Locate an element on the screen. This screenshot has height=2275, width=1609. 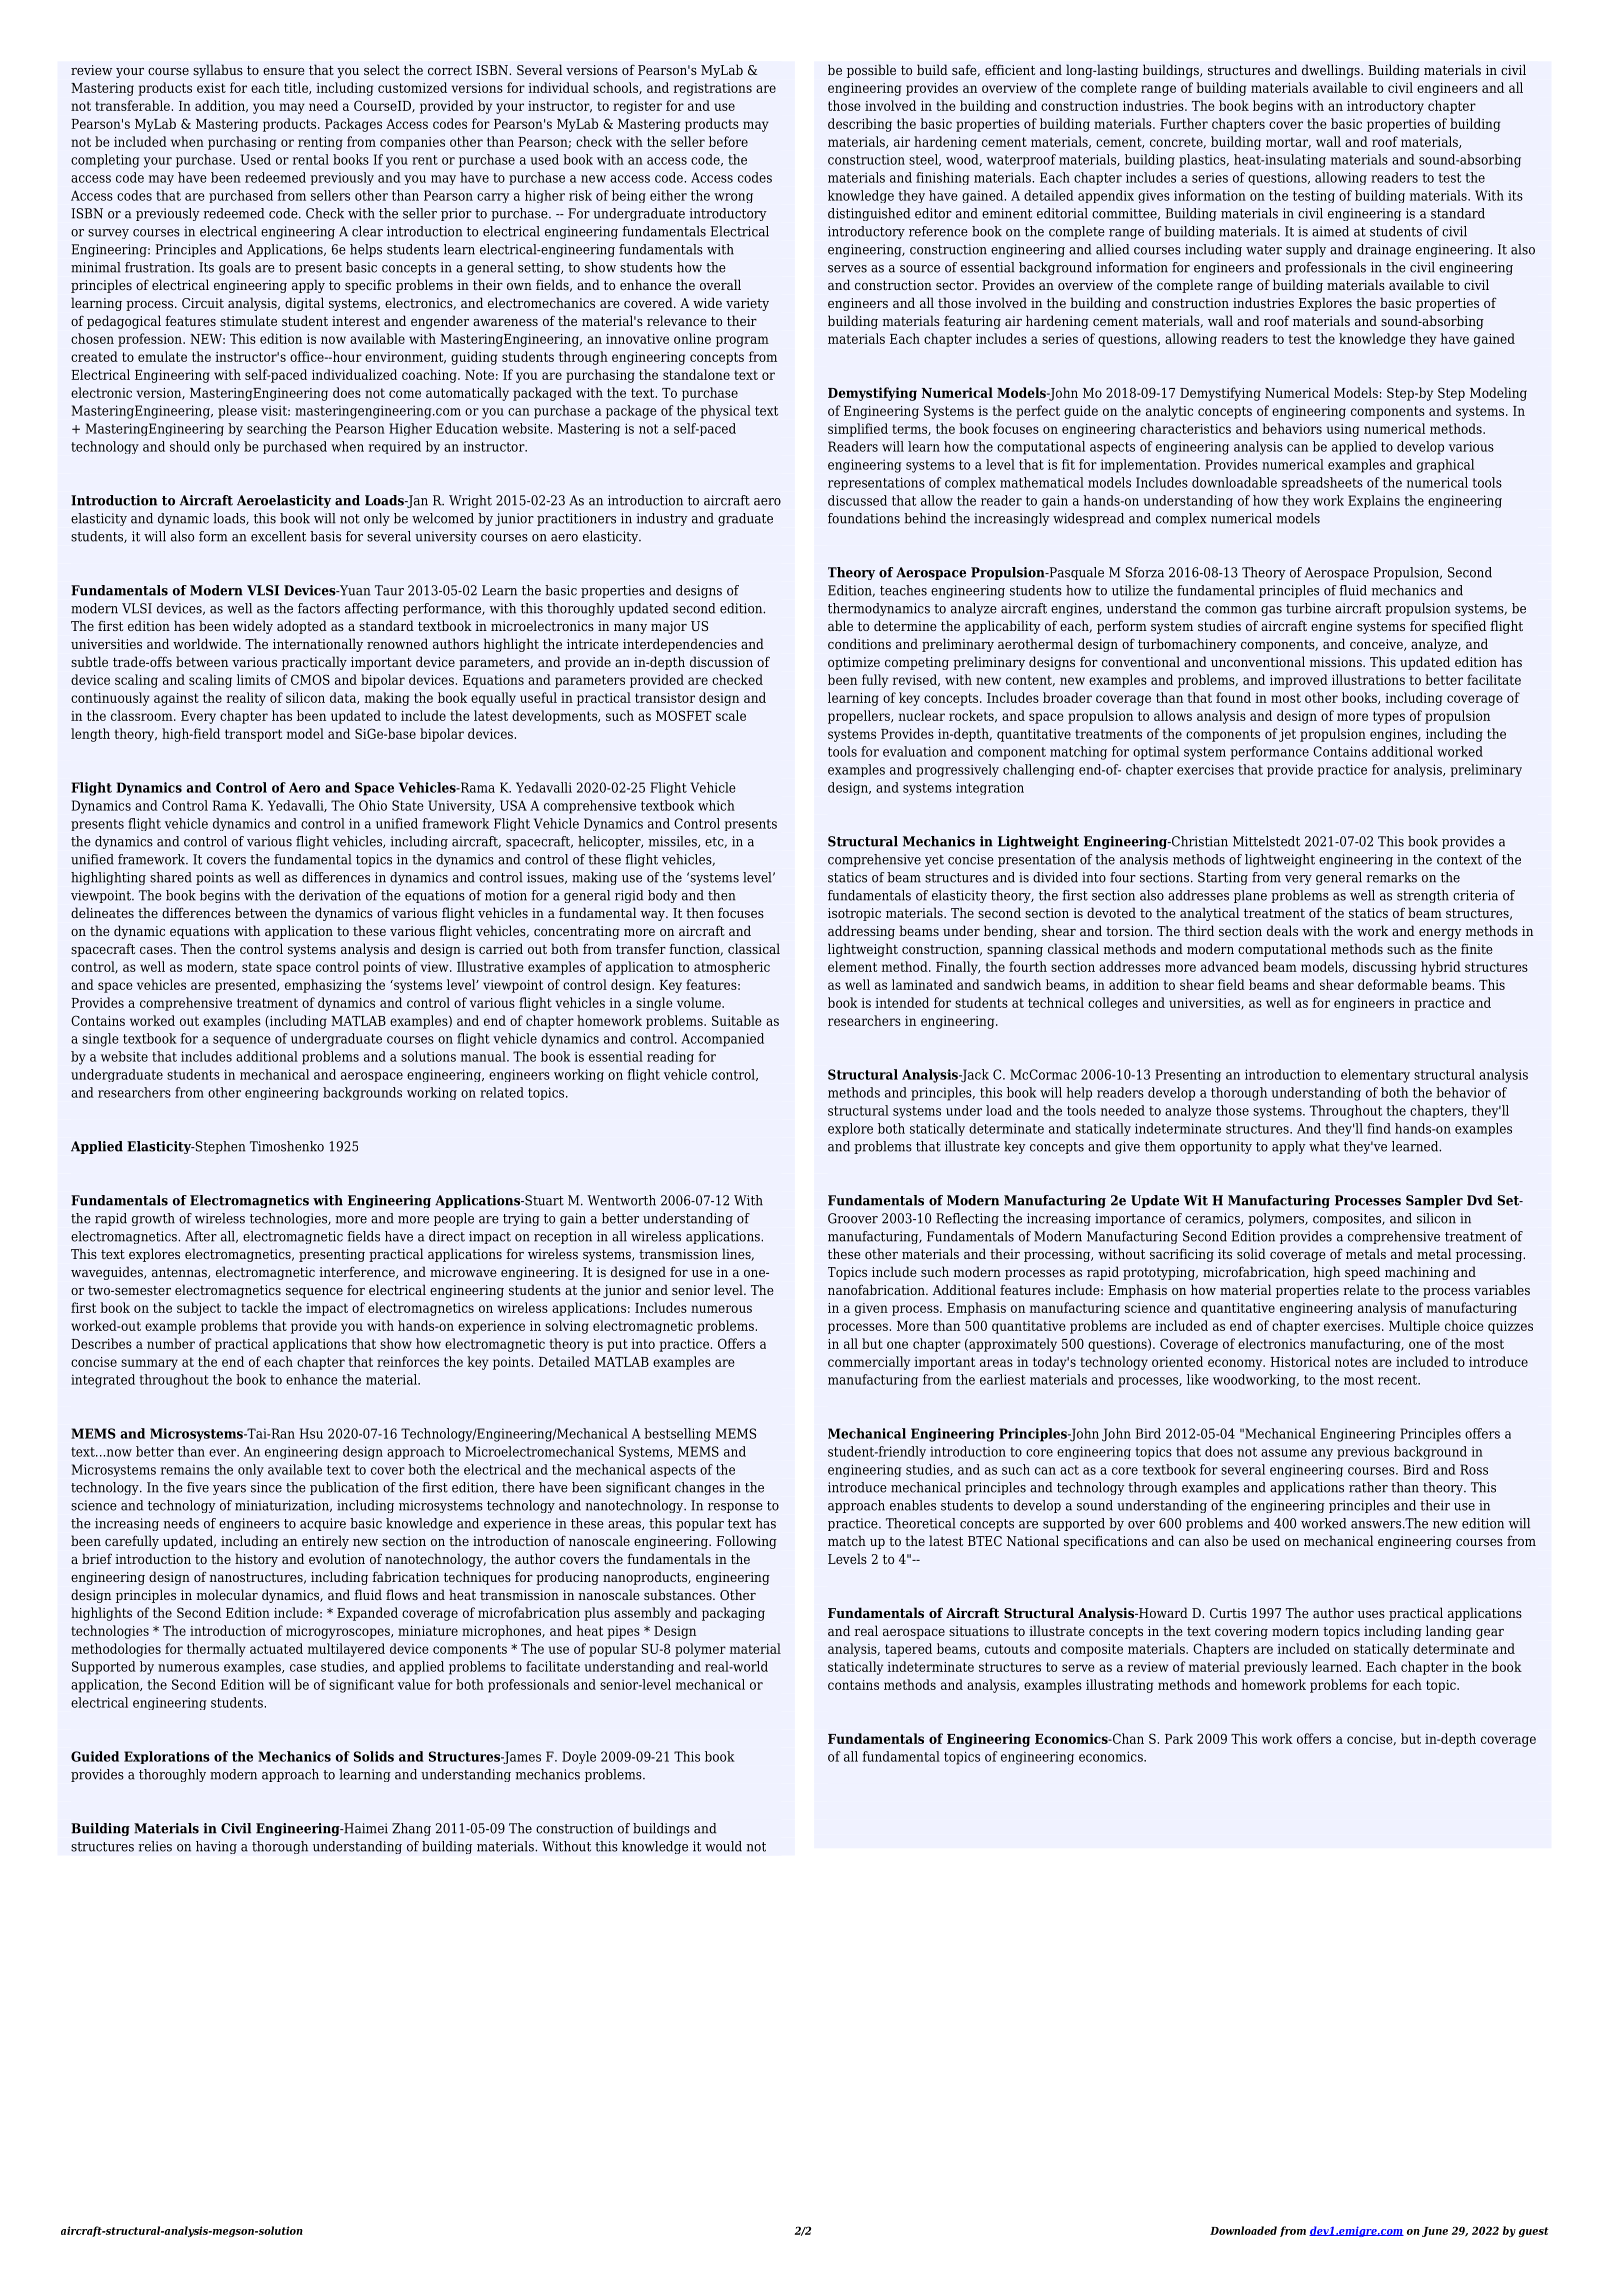
since is located at coordinates (266, 1487).
